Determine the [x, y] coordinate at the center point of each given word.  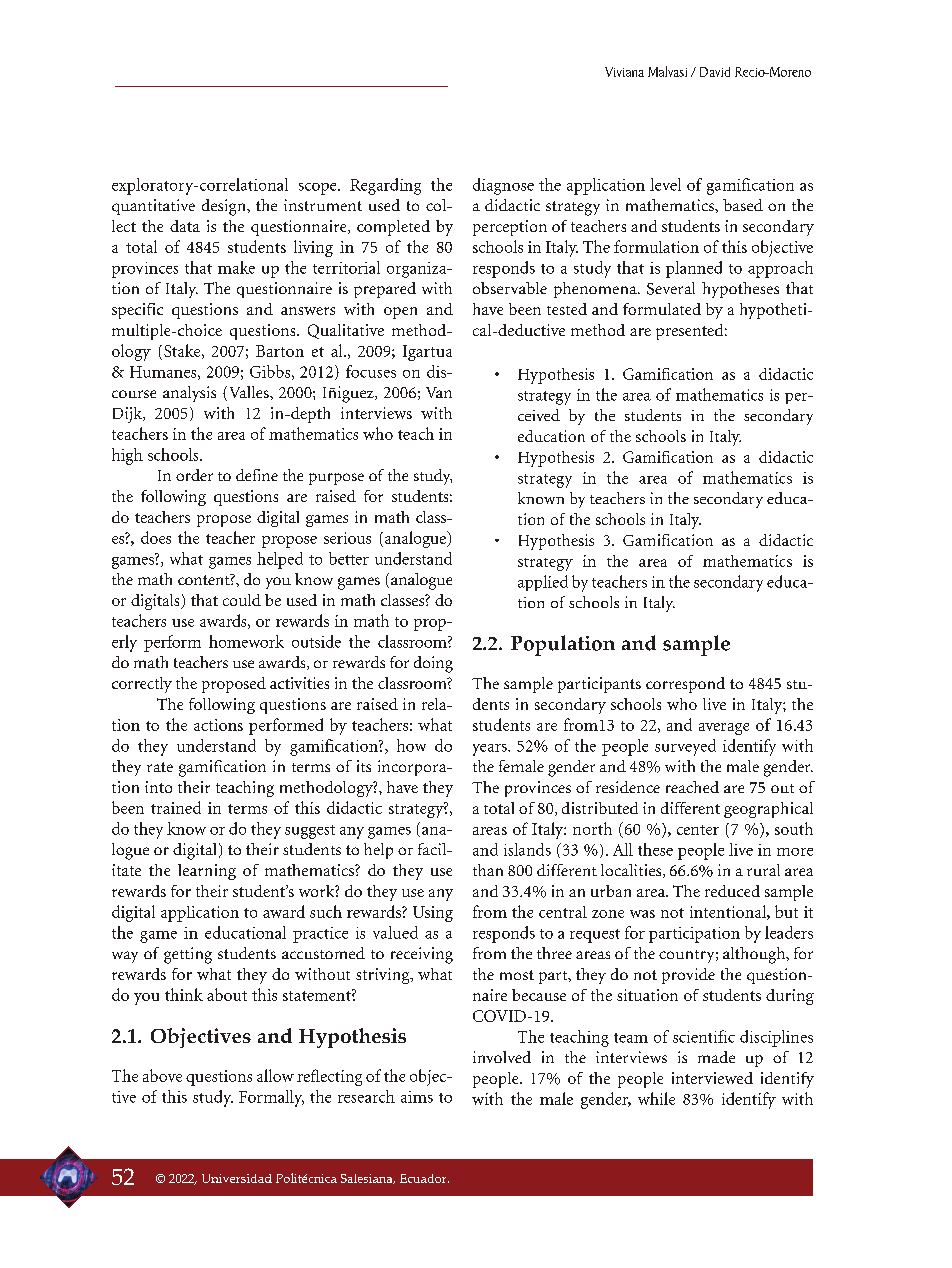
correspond [685, 685]
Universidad [237, 1178]
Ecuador [424, 1178]
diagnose [503, 186]
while [656, 1098]
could [242, 600]
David [715, 72]
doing [433, 664]
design [225, 207]
